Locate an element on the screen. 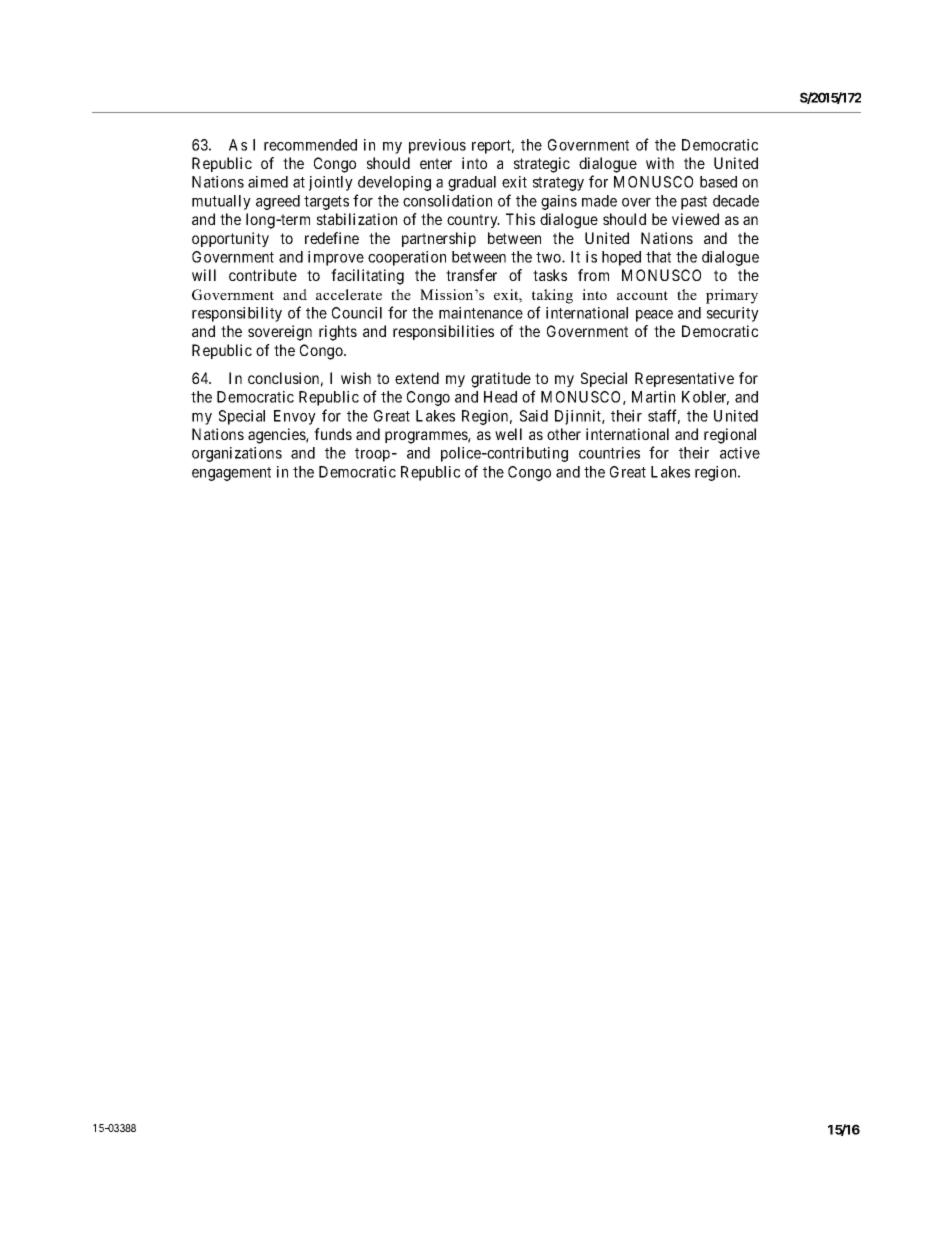  organizations is located at coordinates (237, 454).
